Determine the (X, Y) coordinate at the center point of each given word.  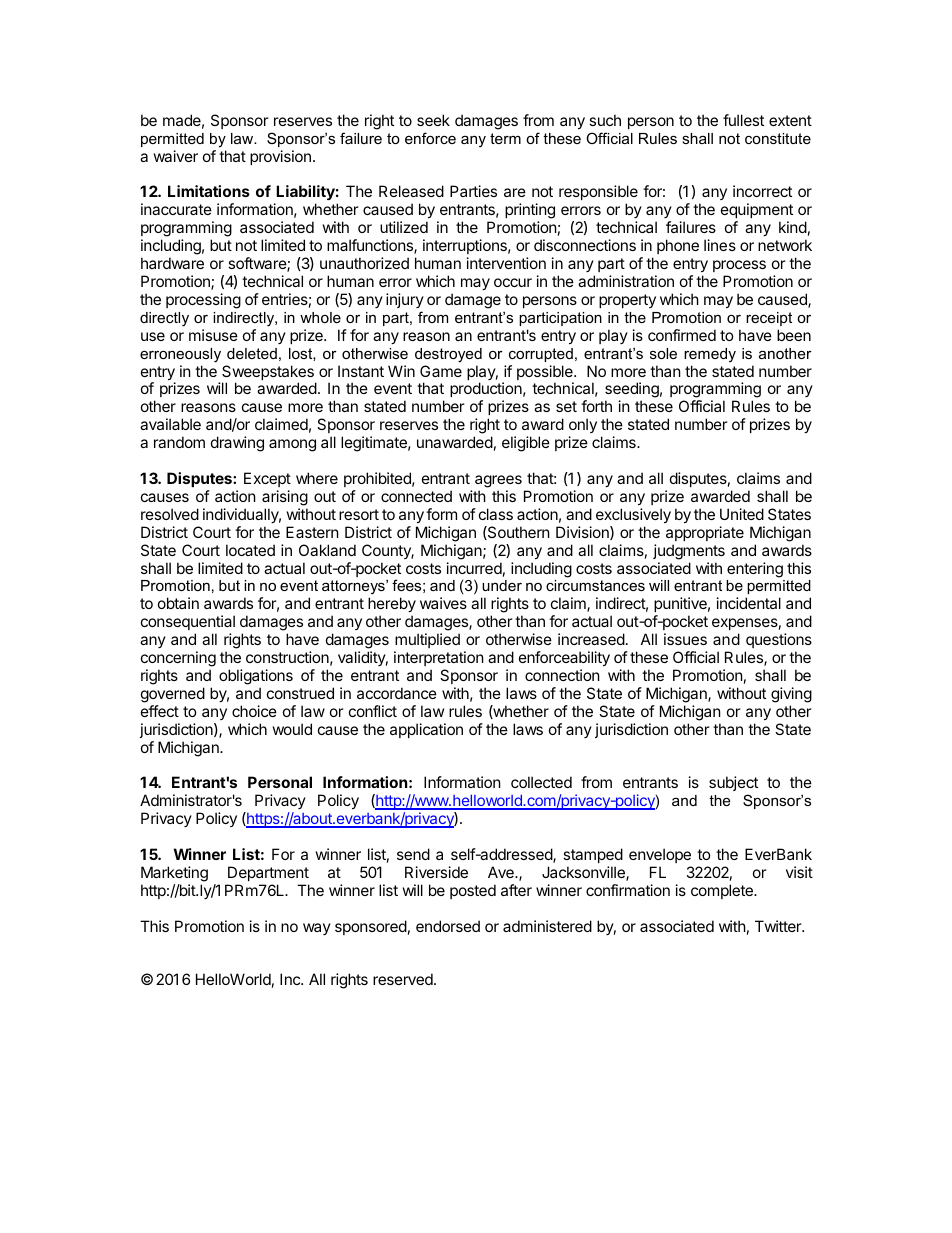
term (505, 138)
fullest (743, 120)
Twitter (779, 926)
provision (280, 157)
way (317, 929)
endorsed (448, 926)
